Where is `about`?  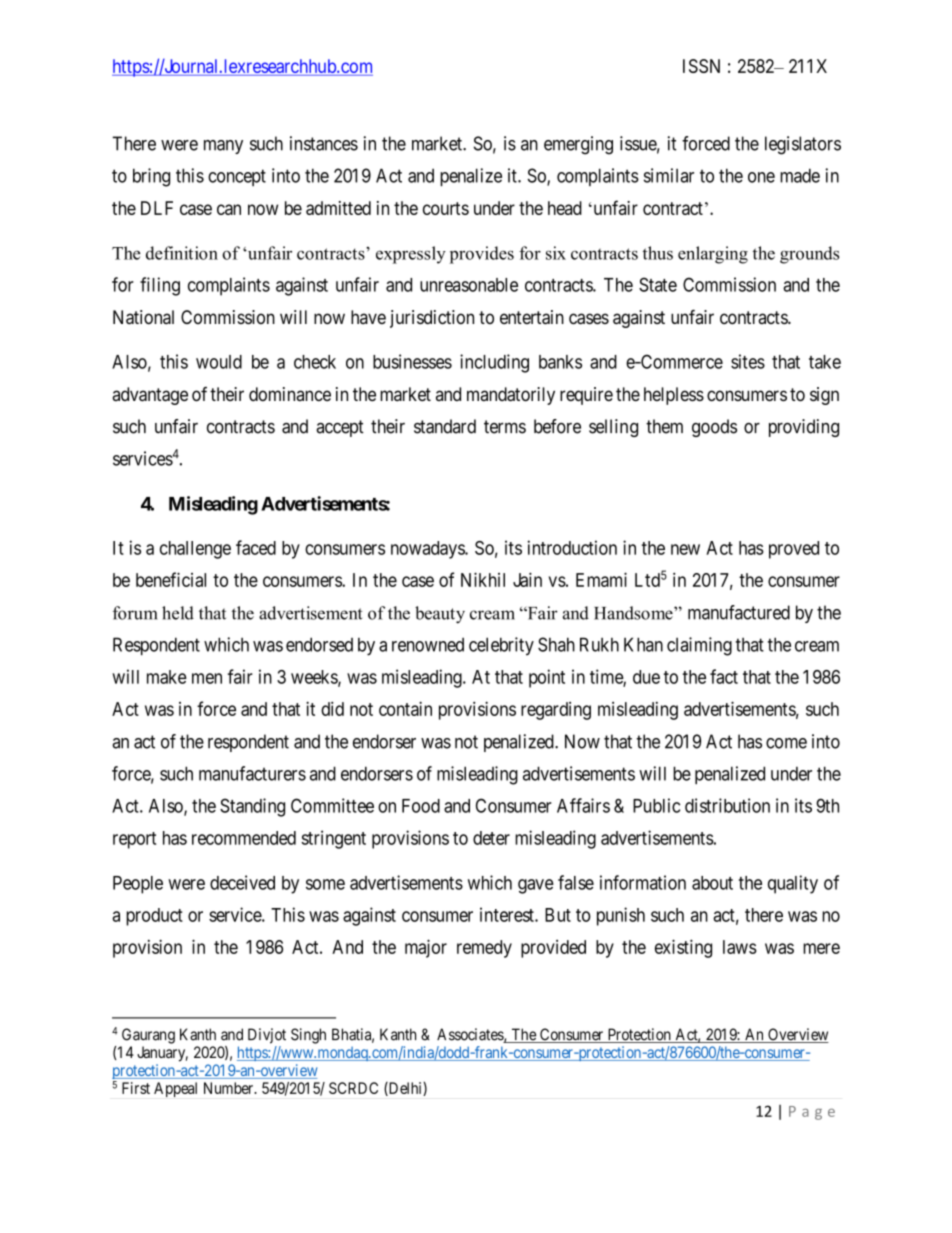
about is located at coordinates (712, 883).
